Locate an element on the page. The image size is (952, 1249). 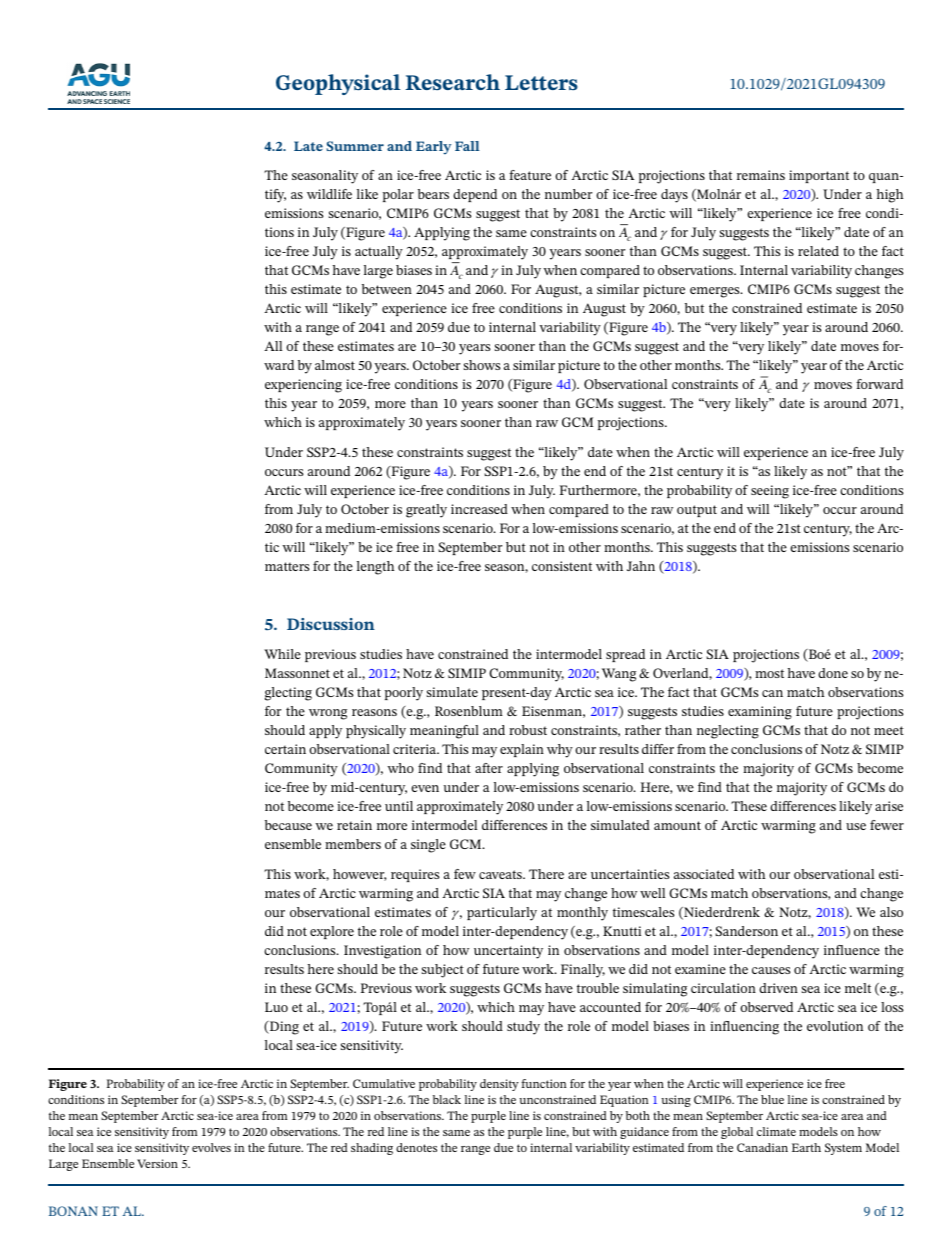
arise is located at coordinates (889, 806).
